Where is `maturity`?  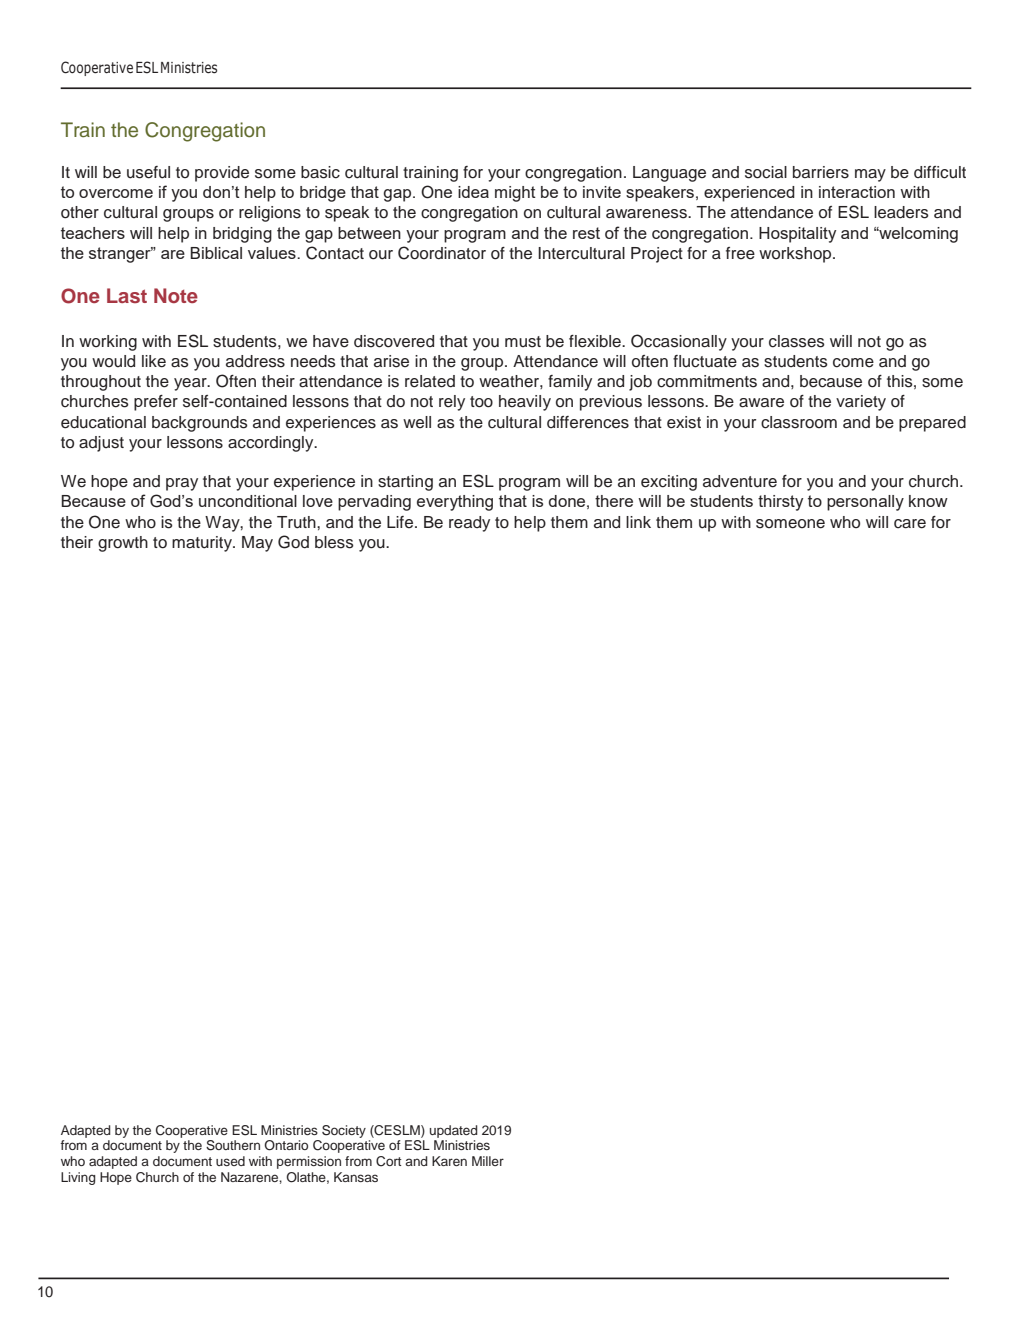 maturity is located at coordinates (203, 544).
